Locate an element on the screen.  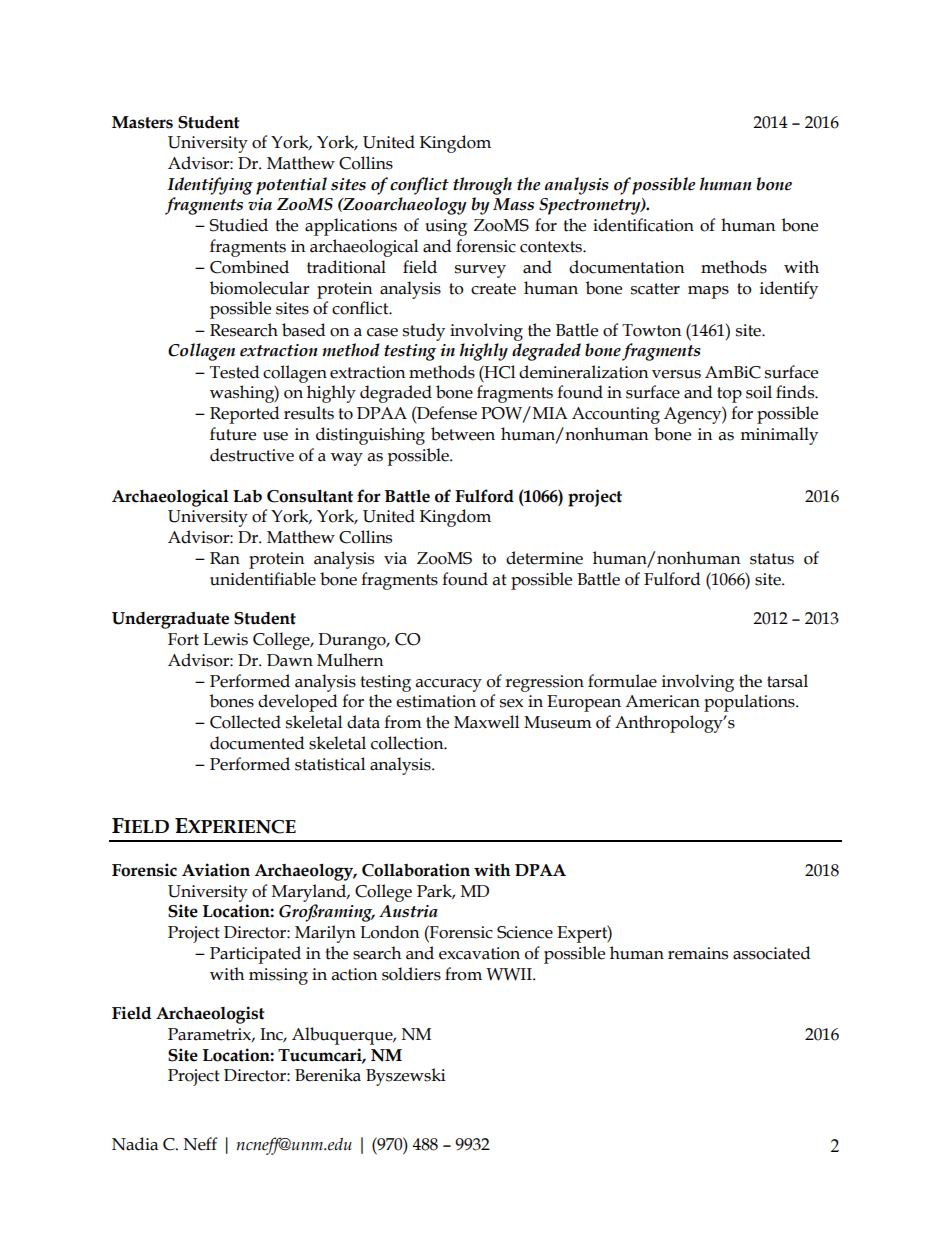
Collected is located at coordinates (245, 722).
